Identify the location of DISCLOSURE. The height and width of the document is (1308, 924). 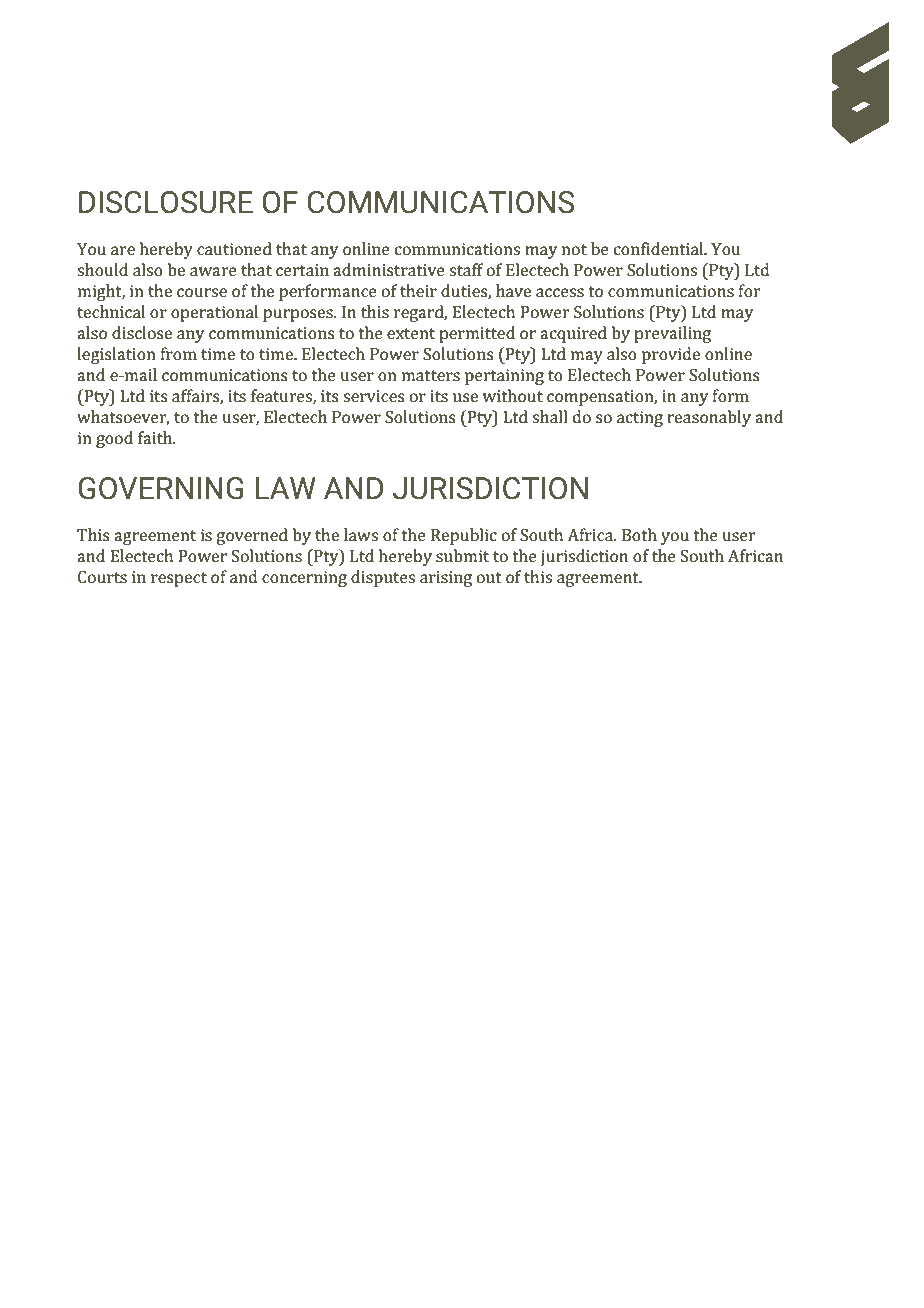
(166, 202).
